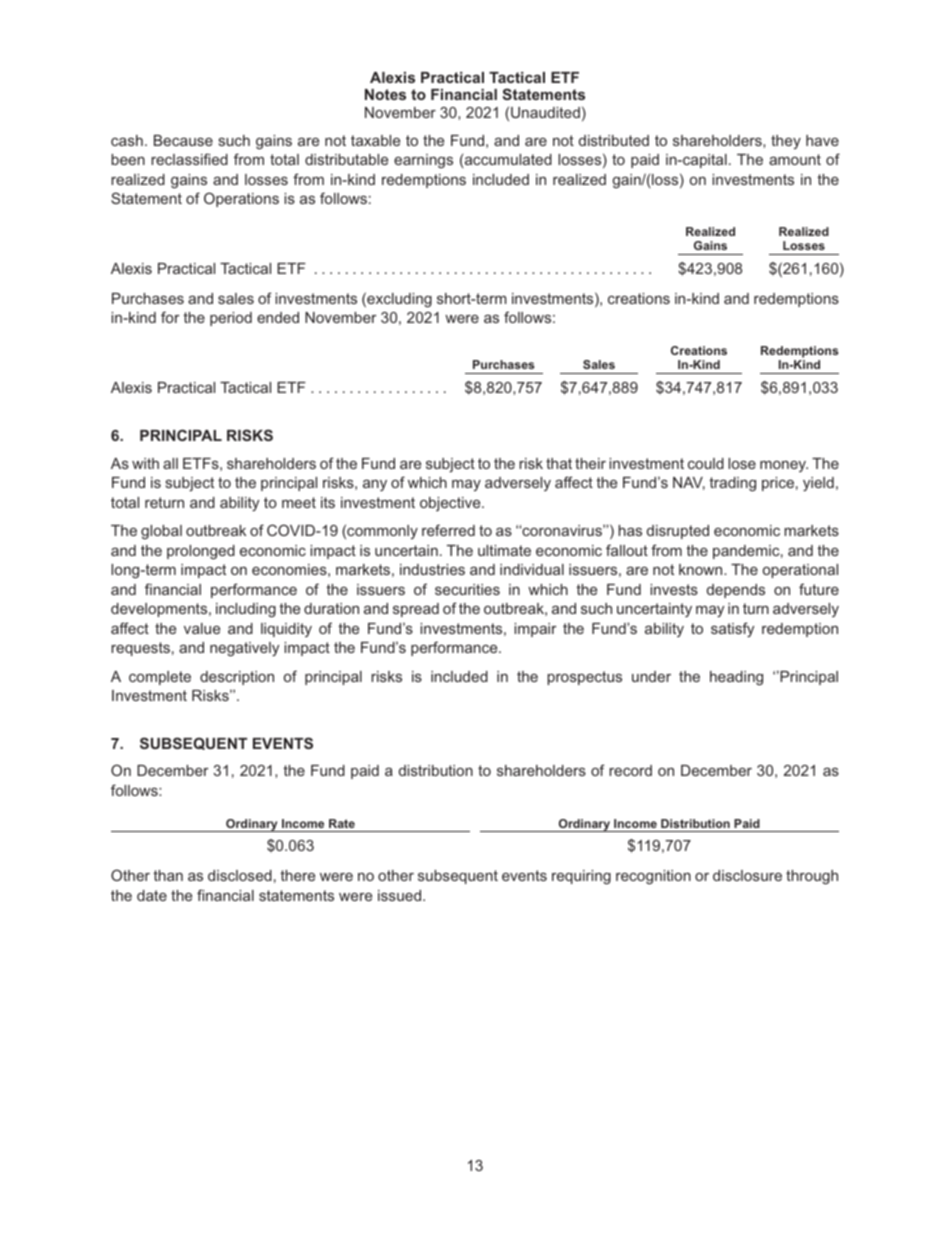 Image resolution: width=952 pixels, height=1233 pixels. Describe the element at coordinates (202, 628) in the image. I see `value` at that location.
